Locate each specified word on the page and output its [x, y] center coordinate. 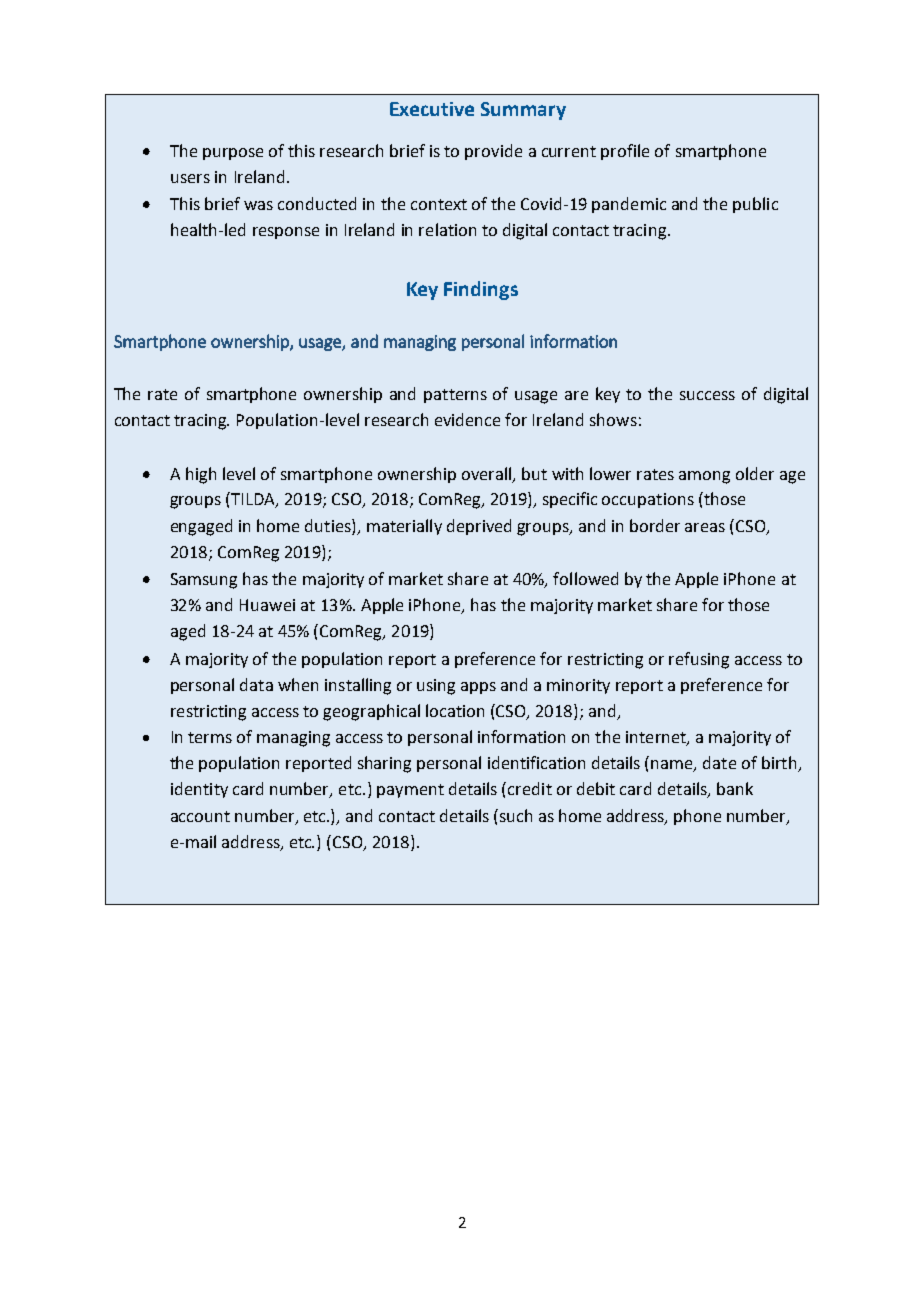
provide [493, 152]
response [286, 233]
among [704, 477]
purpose [233, 154]
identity [199, 790]
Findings [481, 290]
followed [585, 578]
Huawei [267, 605]
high [201, 475]
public [755, 205]
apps [478, 688]
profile [625, 152]
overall [488, 474]
